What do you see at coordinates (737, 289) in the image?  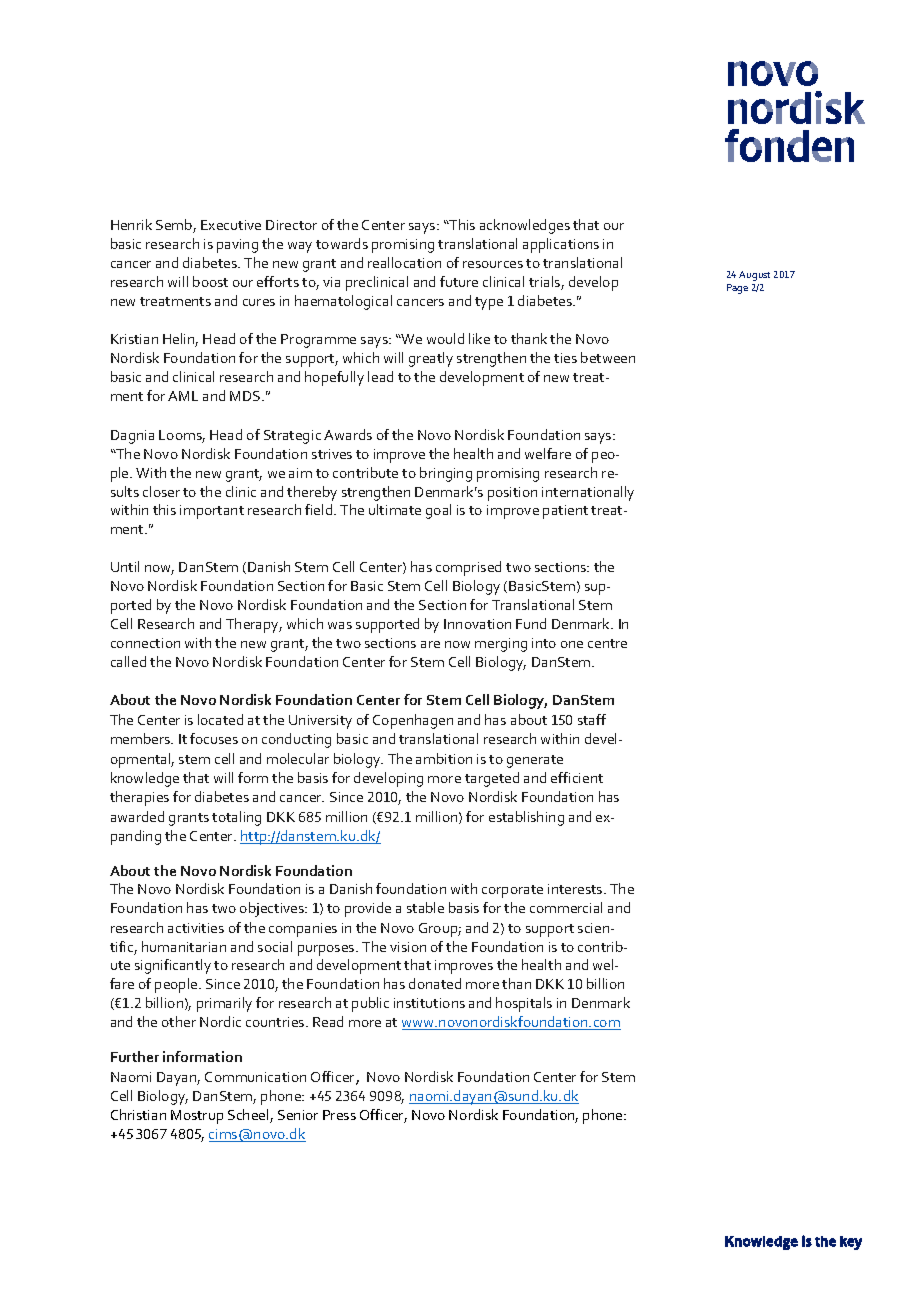 I see `Page` at bounding box center [737, 289].
